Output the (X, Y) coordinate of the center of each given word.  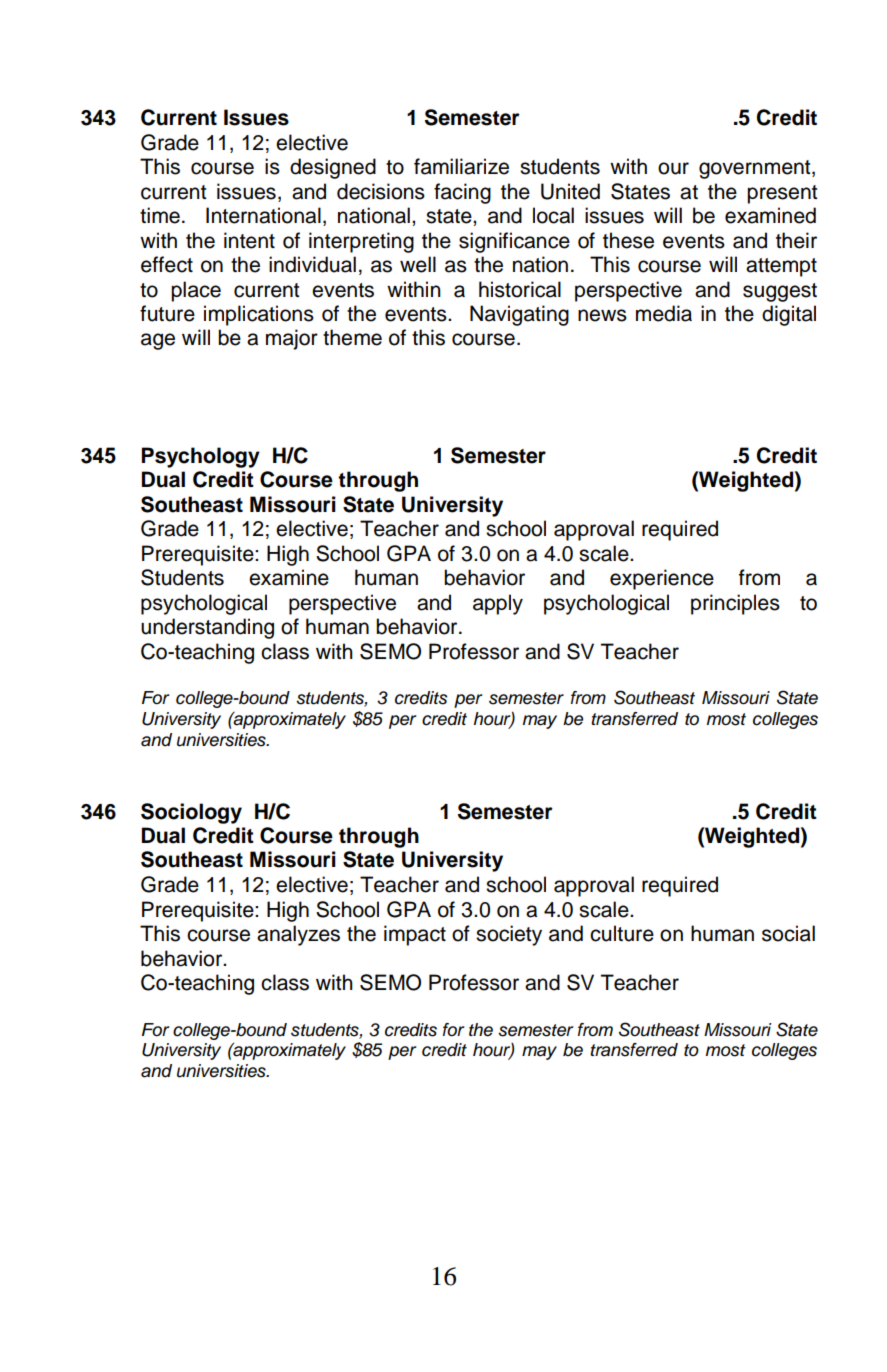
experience (662, 579)
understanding (207, 628)
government (756, 169)
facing (462, 193)
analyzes (298, 935)
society (509, 935)
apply (498, 604)
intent (249, 240)
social (788, 933)
